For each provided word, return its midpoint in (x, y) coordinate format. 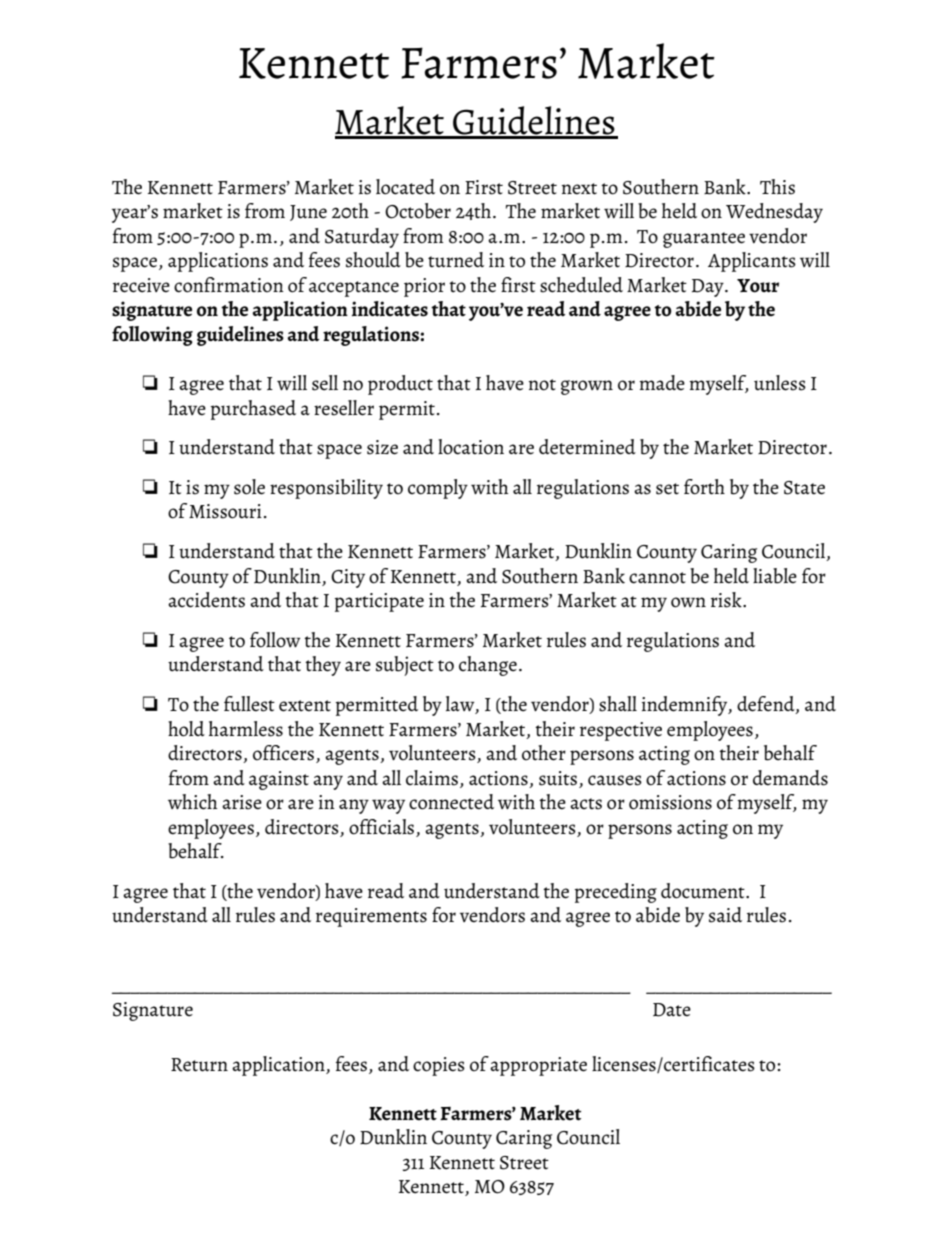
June (308, 213)
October (418, 211)
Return (199, 1065)
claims (432, 778)
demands (790, 778)
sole (249, 487)
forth (704, 487)
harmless (246, 729)
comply (438, 489)
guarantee (704, 240)
